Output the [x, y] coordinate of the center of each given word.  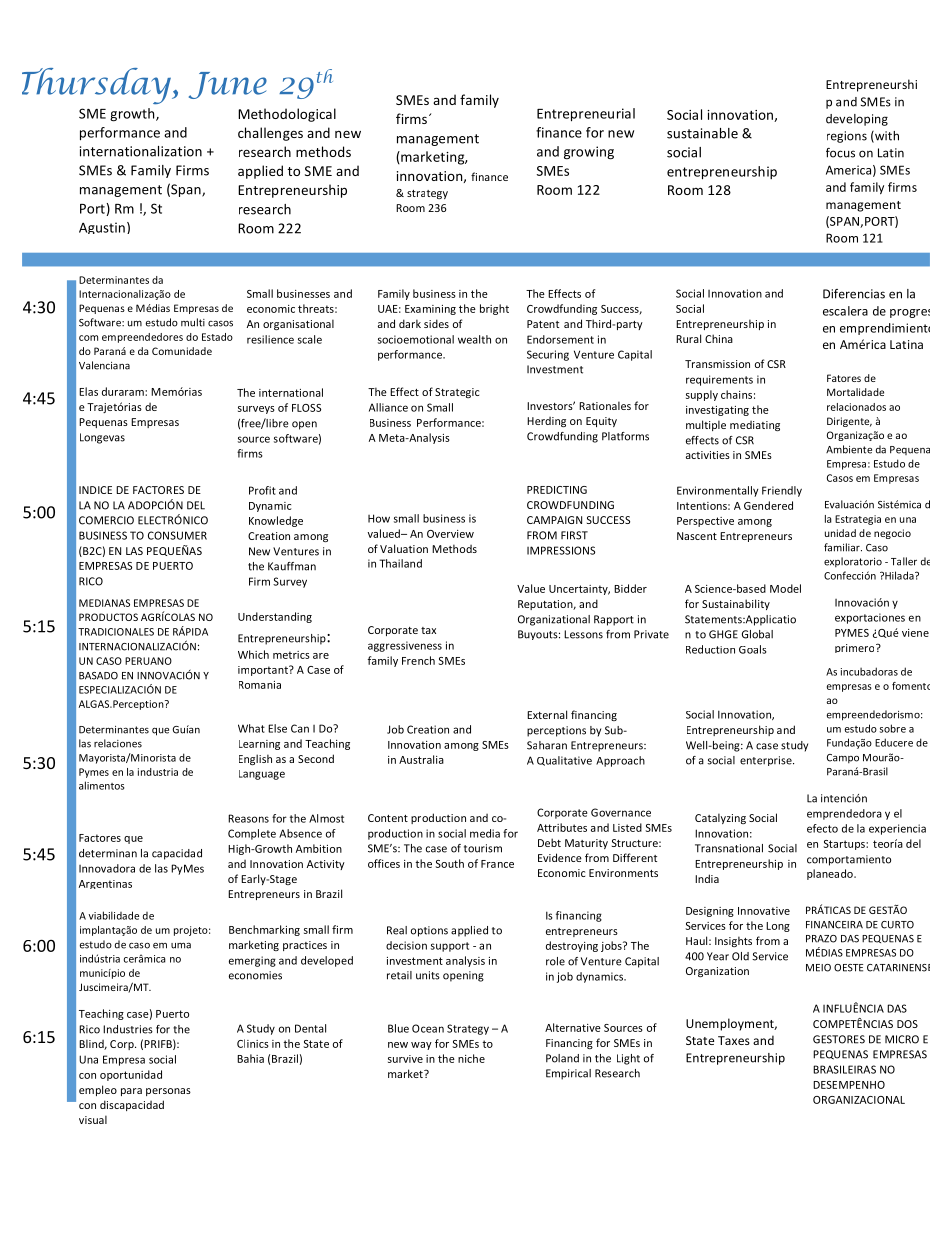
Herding [546, 422]
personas [168, 1092]
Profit [262, 490]
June [228, 85]
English [255, 759]
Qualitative [564, 761]
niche [471, 1058]
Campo [843, 758]
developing [857, 120]
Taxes [734, 1040]
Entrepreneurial [586, 115]
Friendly [782, 491]
